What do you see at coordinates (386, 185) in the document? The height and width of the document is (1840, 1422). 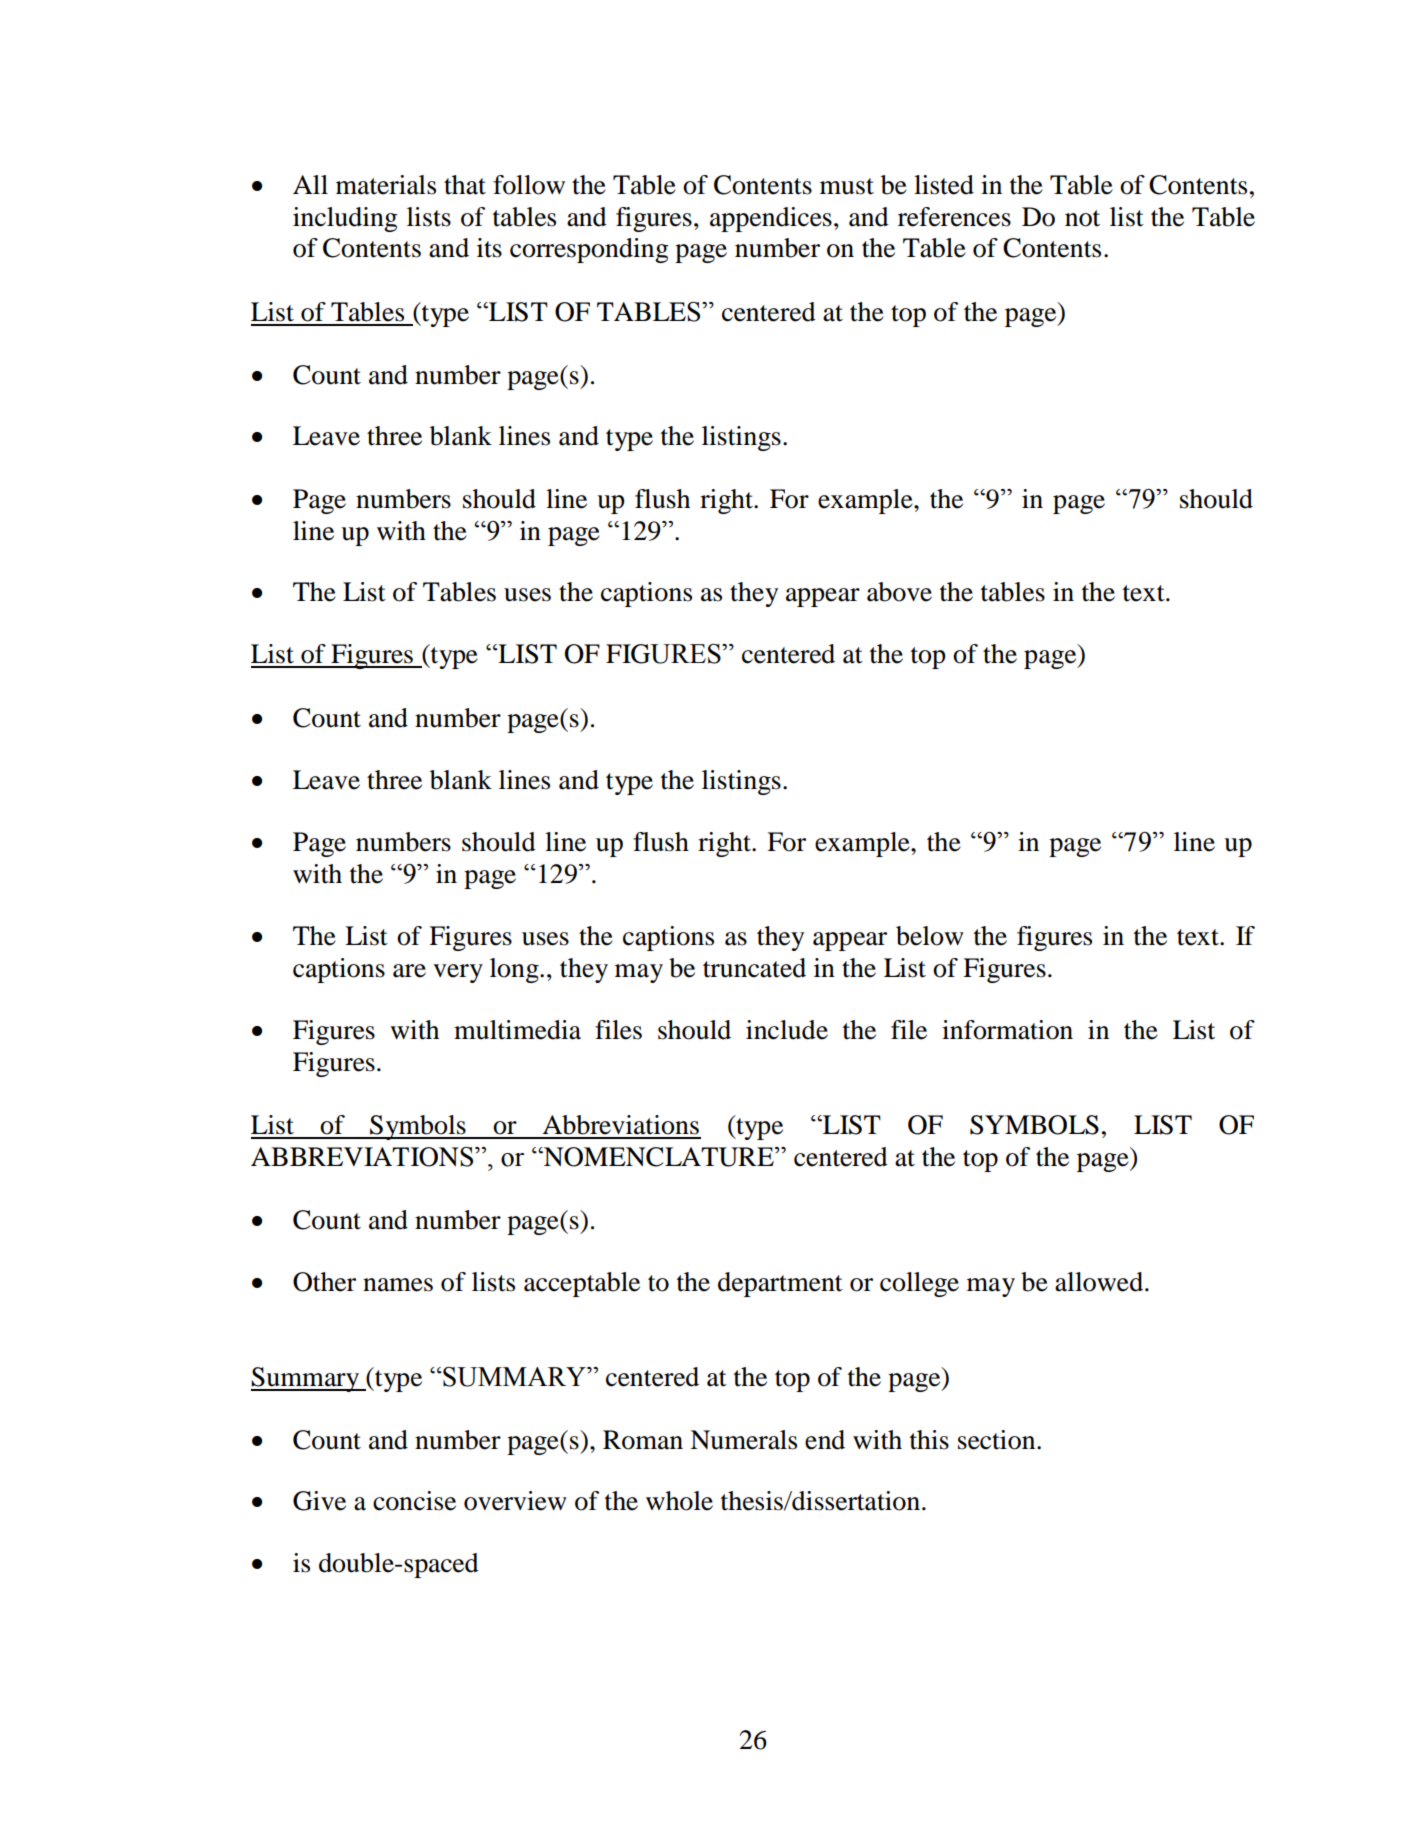 I see `materials` at bounding box center [386, 185].
